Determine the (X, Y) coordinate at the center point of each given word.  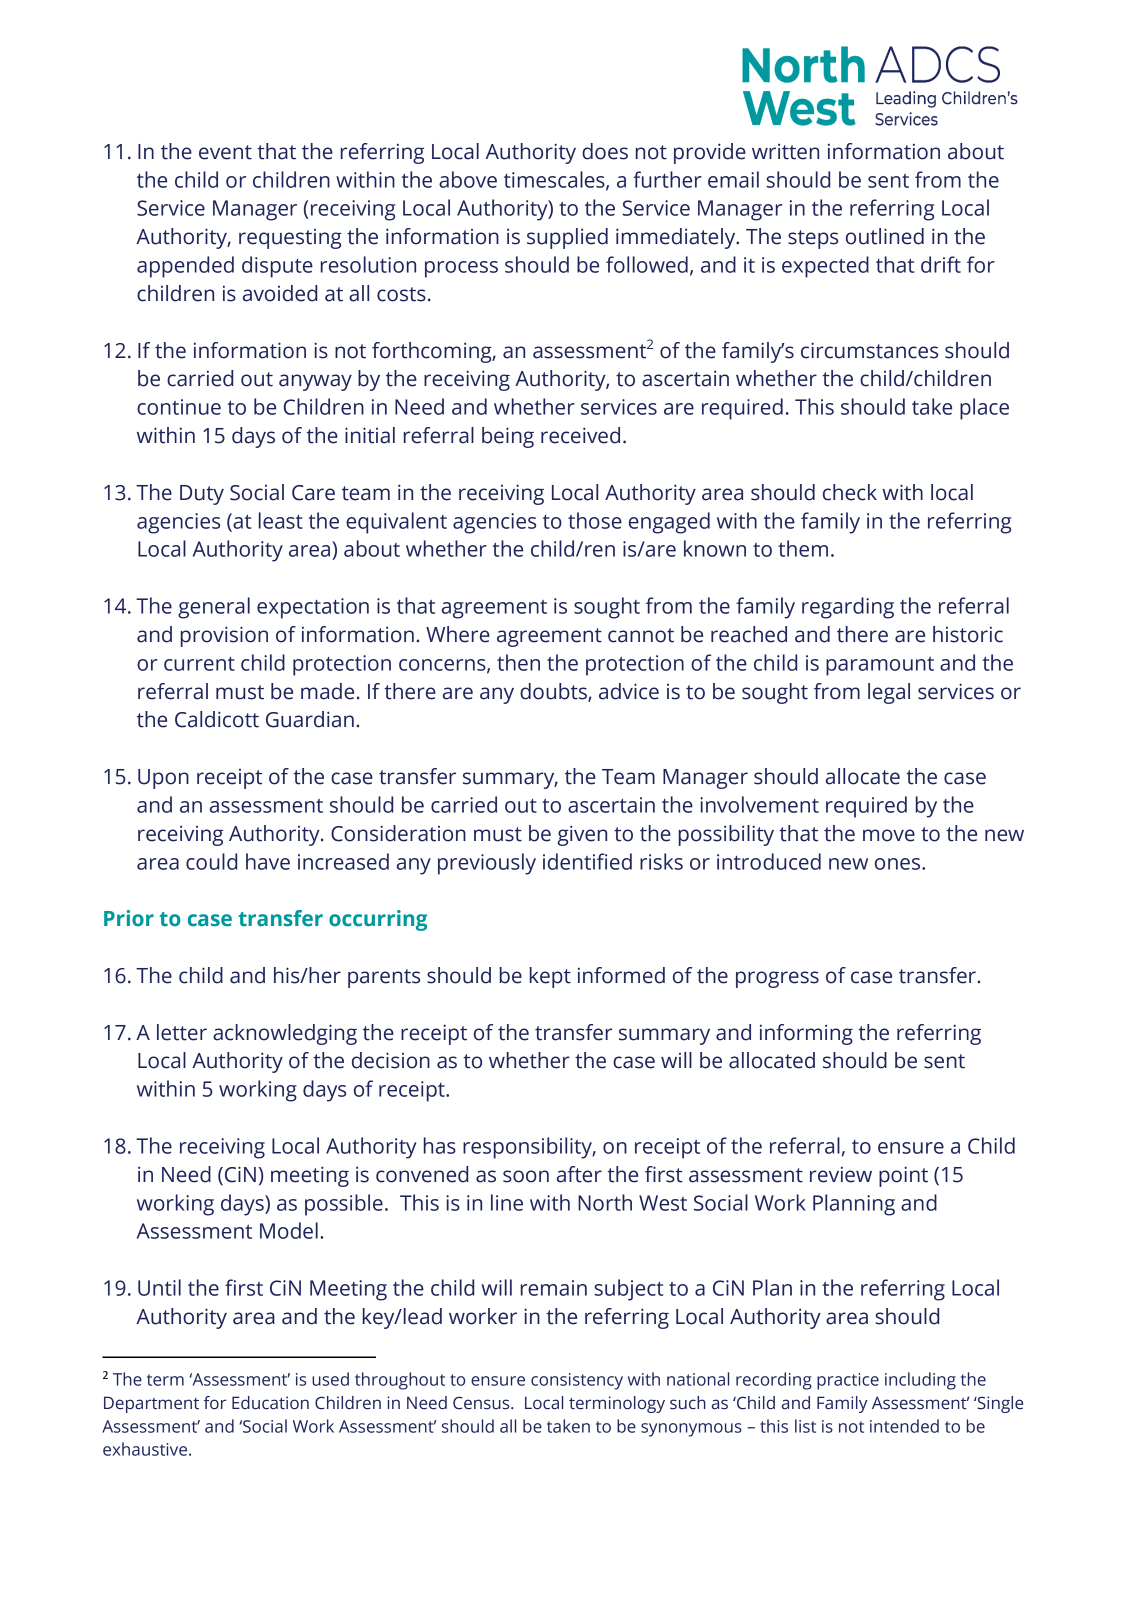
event (225, 152)
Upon (163, 779)
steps (813, 239)
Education (270, 1403)
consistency (577, 1381)
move (889, 835)
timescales (555, 180)
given (582, 835)
